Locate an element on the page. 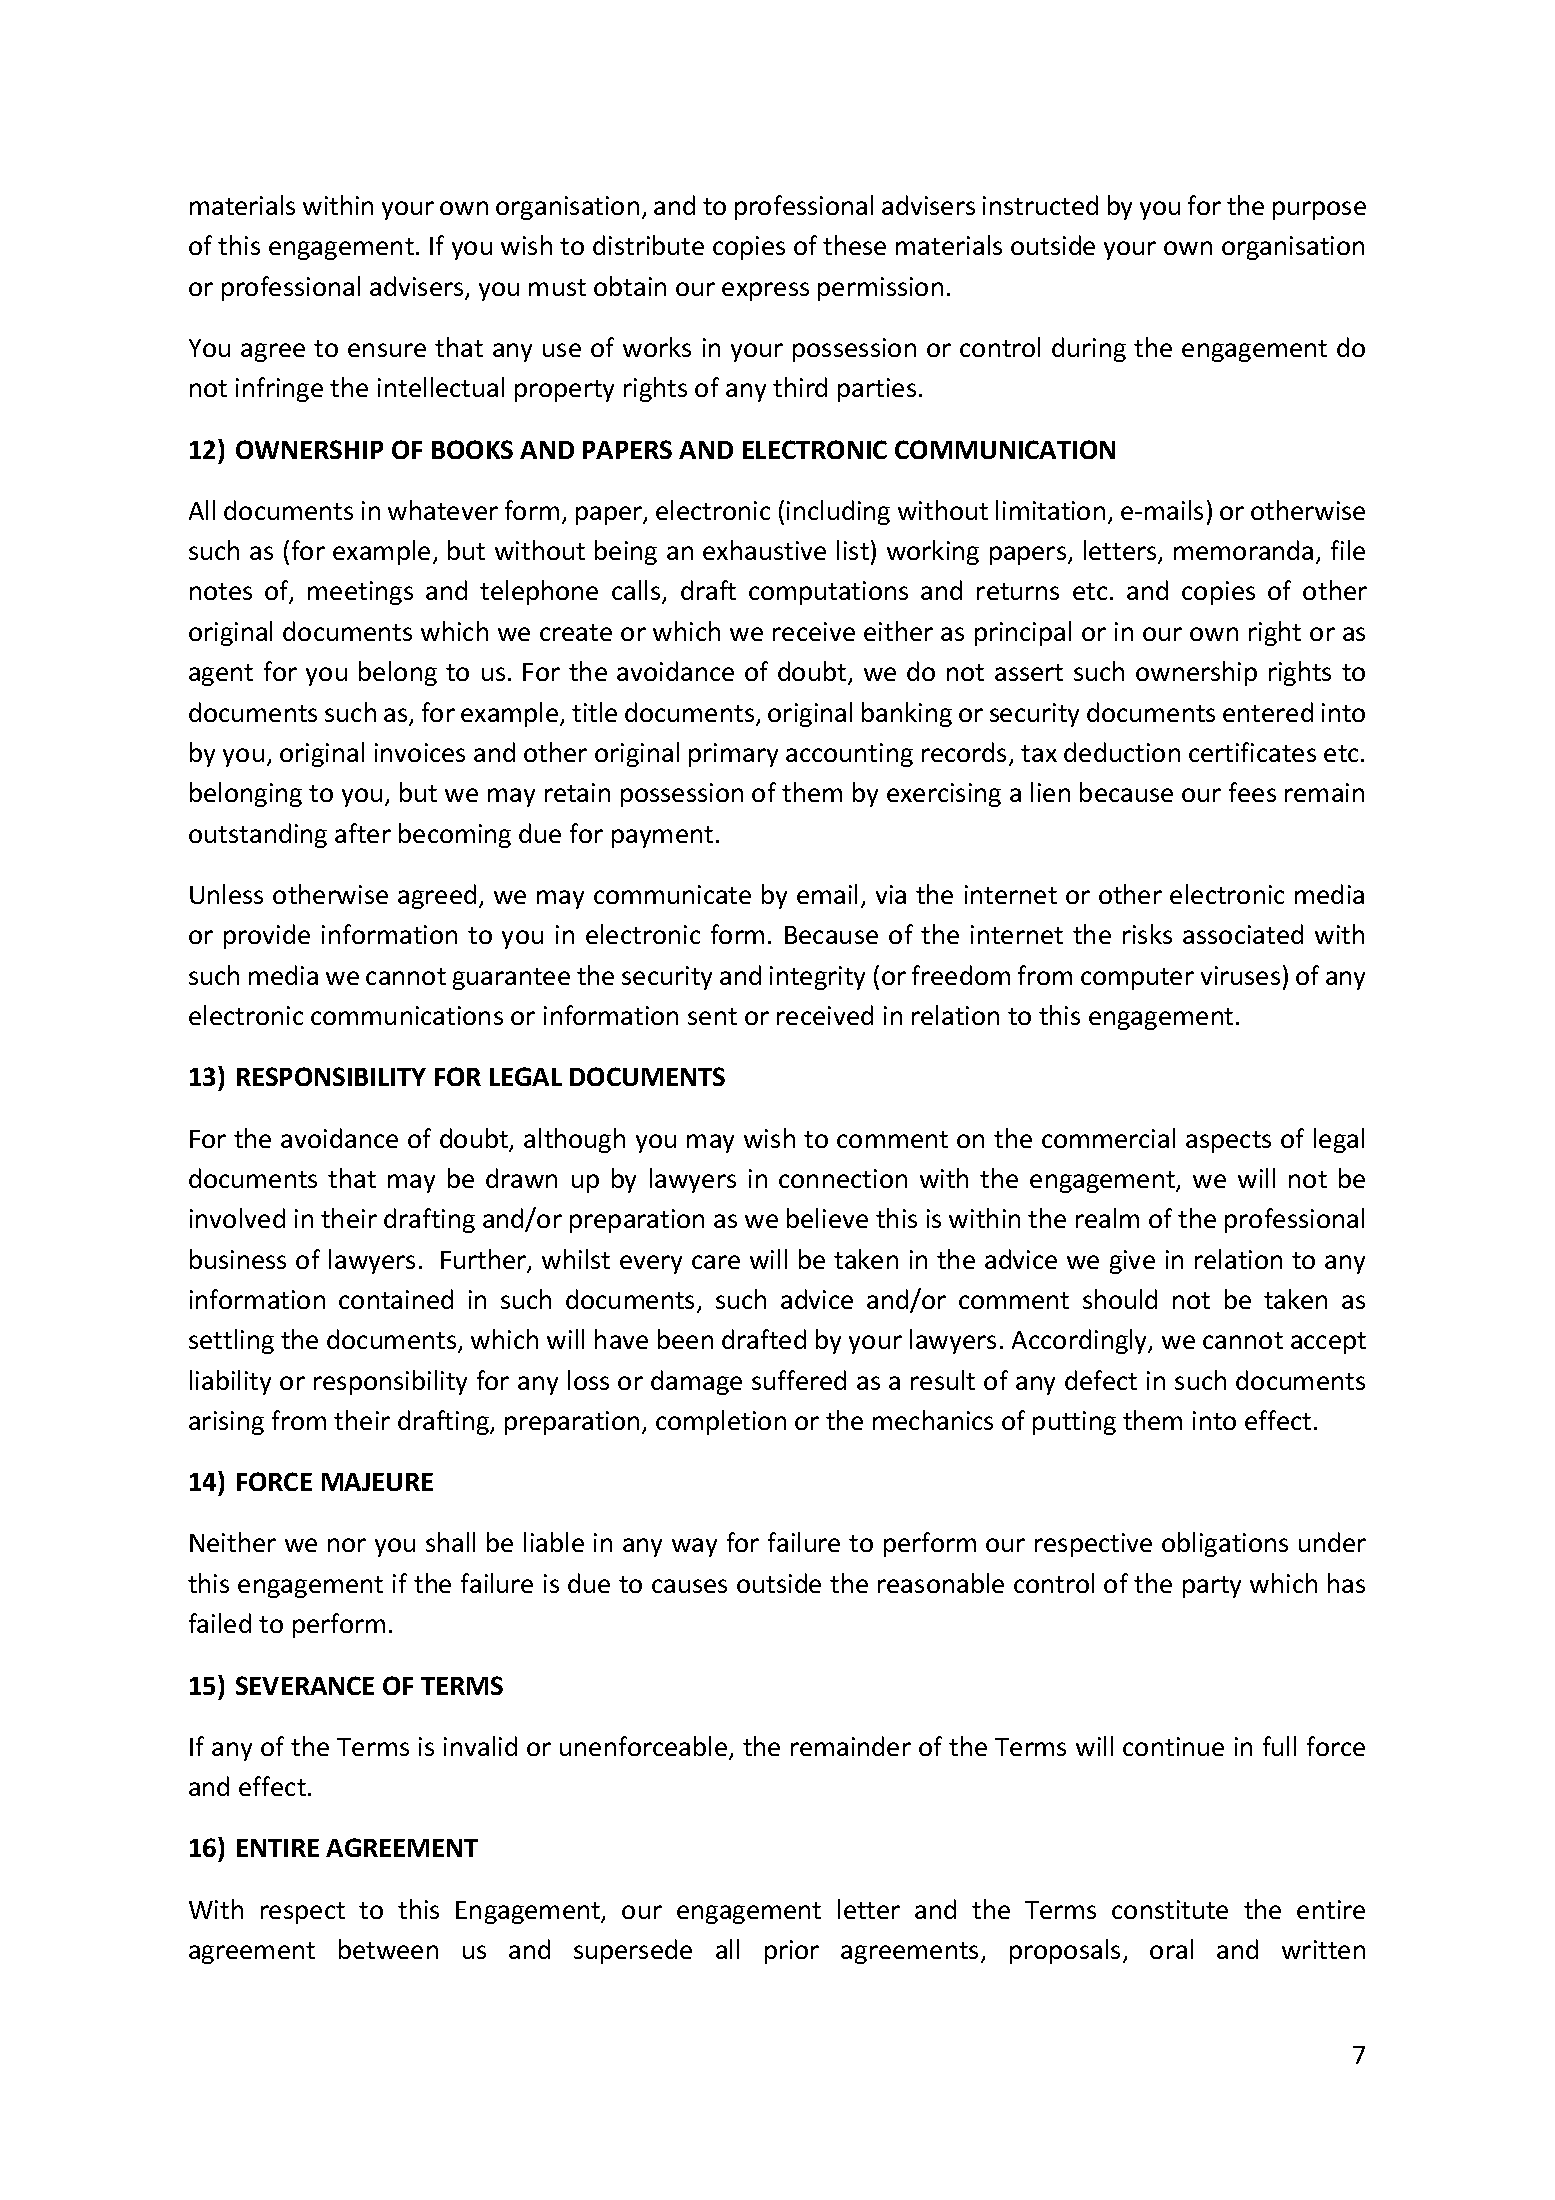 Image resolution: width=1555 pixels, height=2200 pixels. primary is located at coordinates (733, 755).
